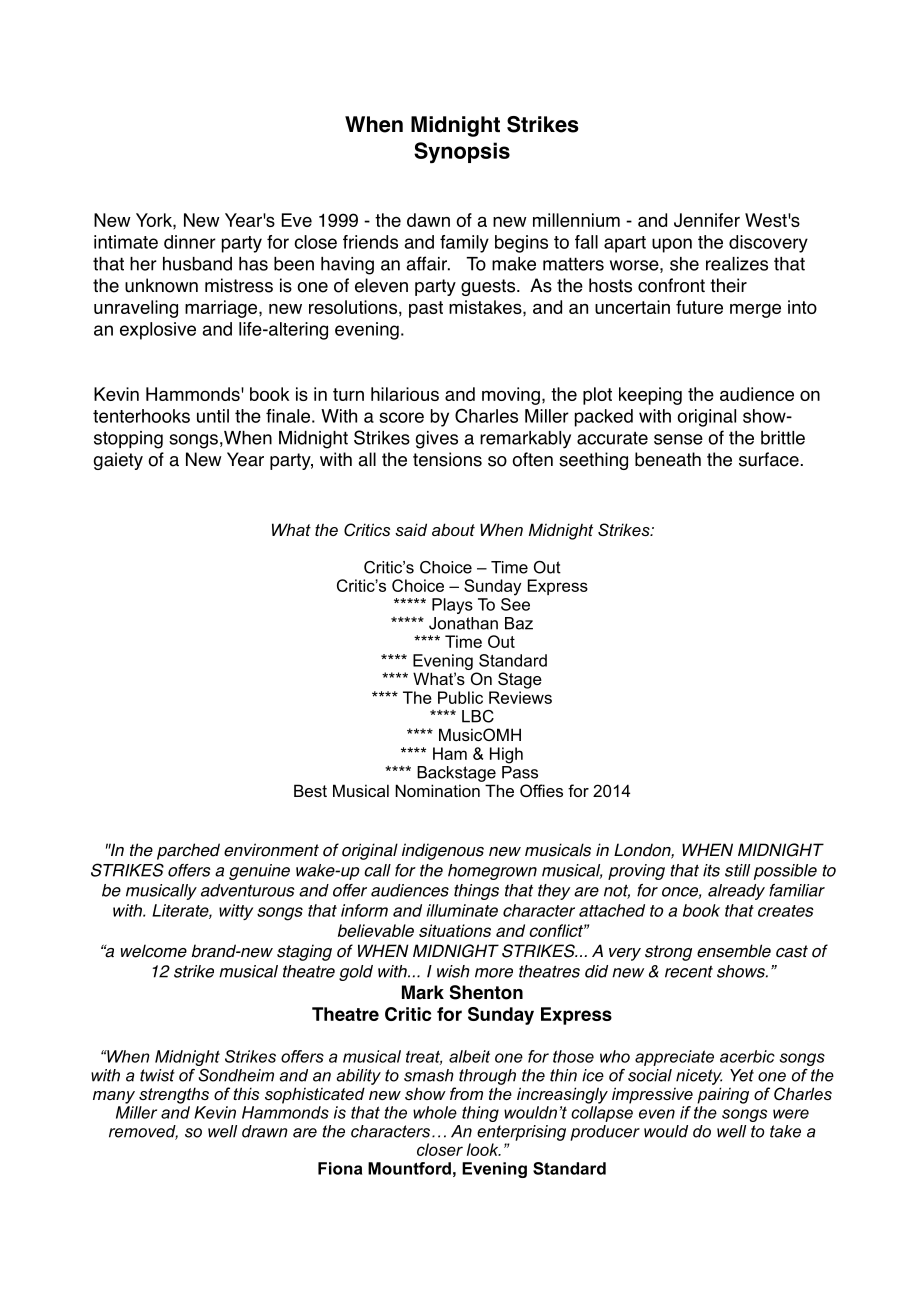 The height and width of the image is (1308, 924). What do you see at coordinates (769, 459) in the image?
I see `surface` at bounding box center [769, 459].
